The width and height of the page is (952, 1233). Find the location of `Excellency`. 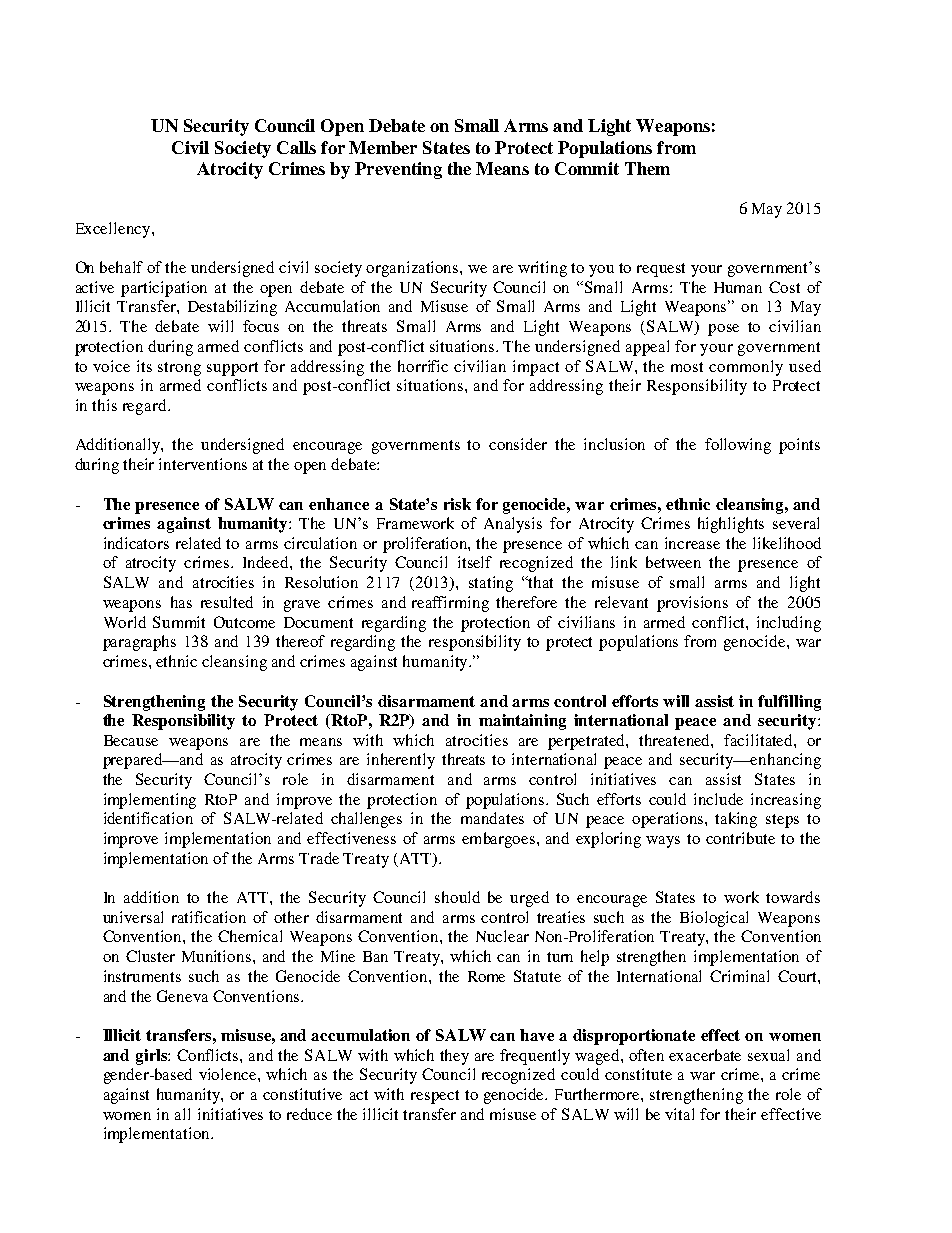

Excellency is located at coordinates (114, 230).
